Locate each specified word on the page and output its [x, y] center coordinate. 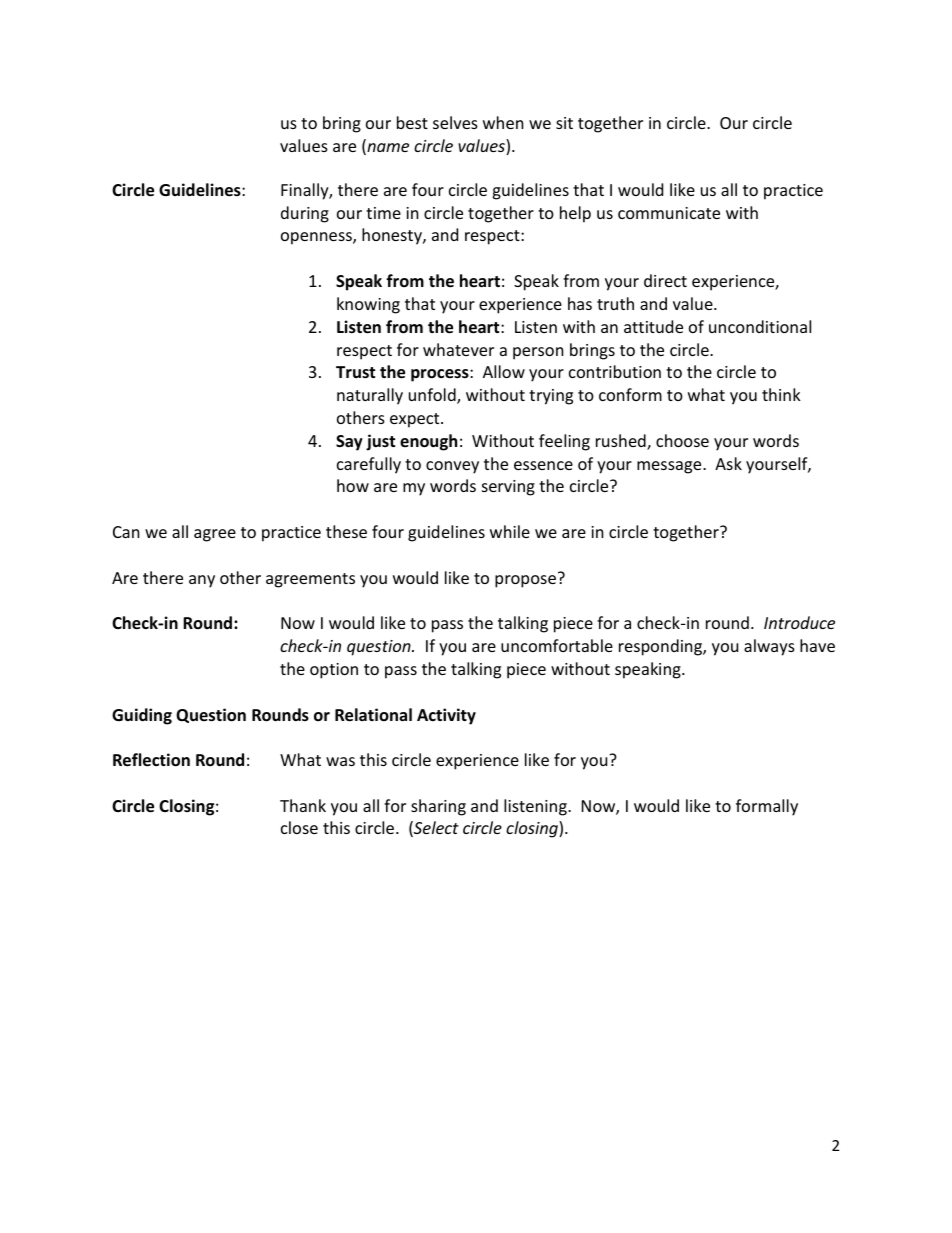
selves [455, 122]
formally [767, 807]
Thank [303, 805]
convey [452, 467]
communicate [669, 213]
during [305, 214]
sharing [438, 807]
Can [126, 532]
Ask [728, 463]
